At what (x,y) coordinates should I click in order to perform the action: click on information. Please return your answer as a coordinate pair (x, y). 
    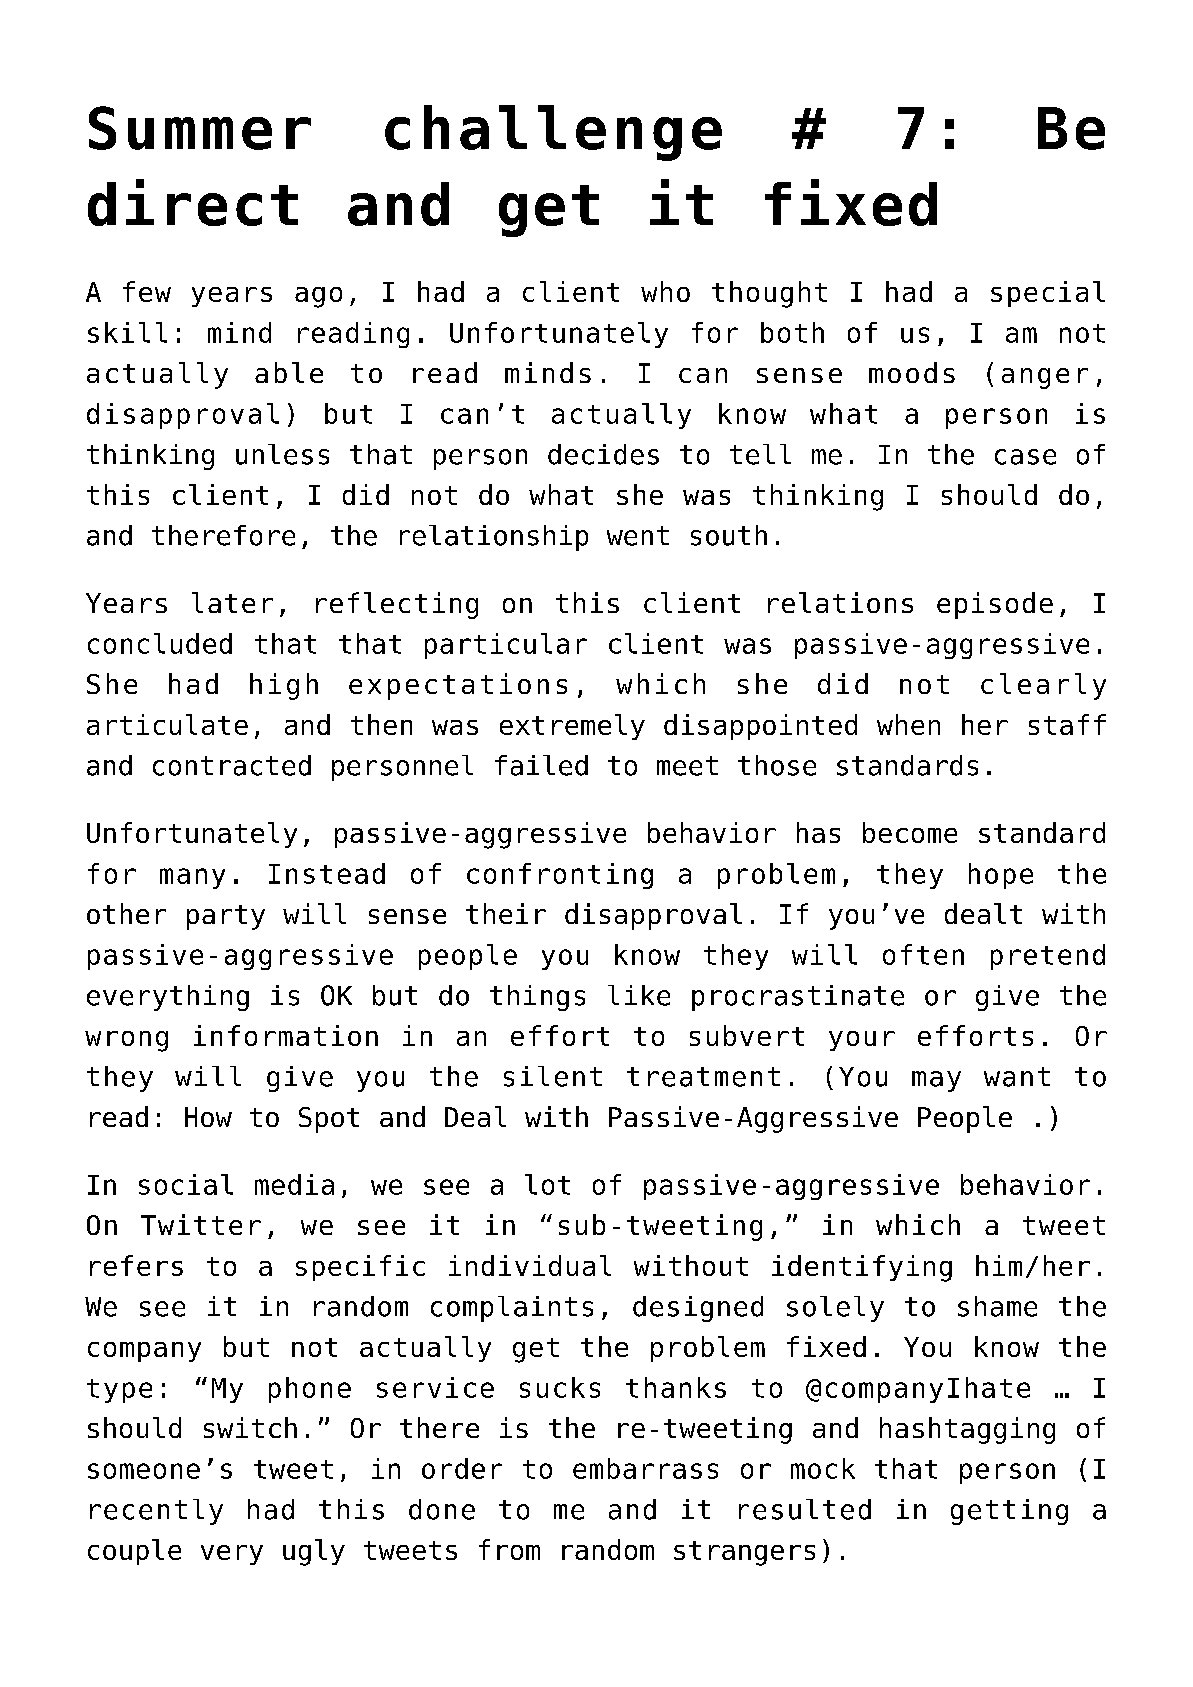
    Looking at the image, I should click on (286, 1035).
